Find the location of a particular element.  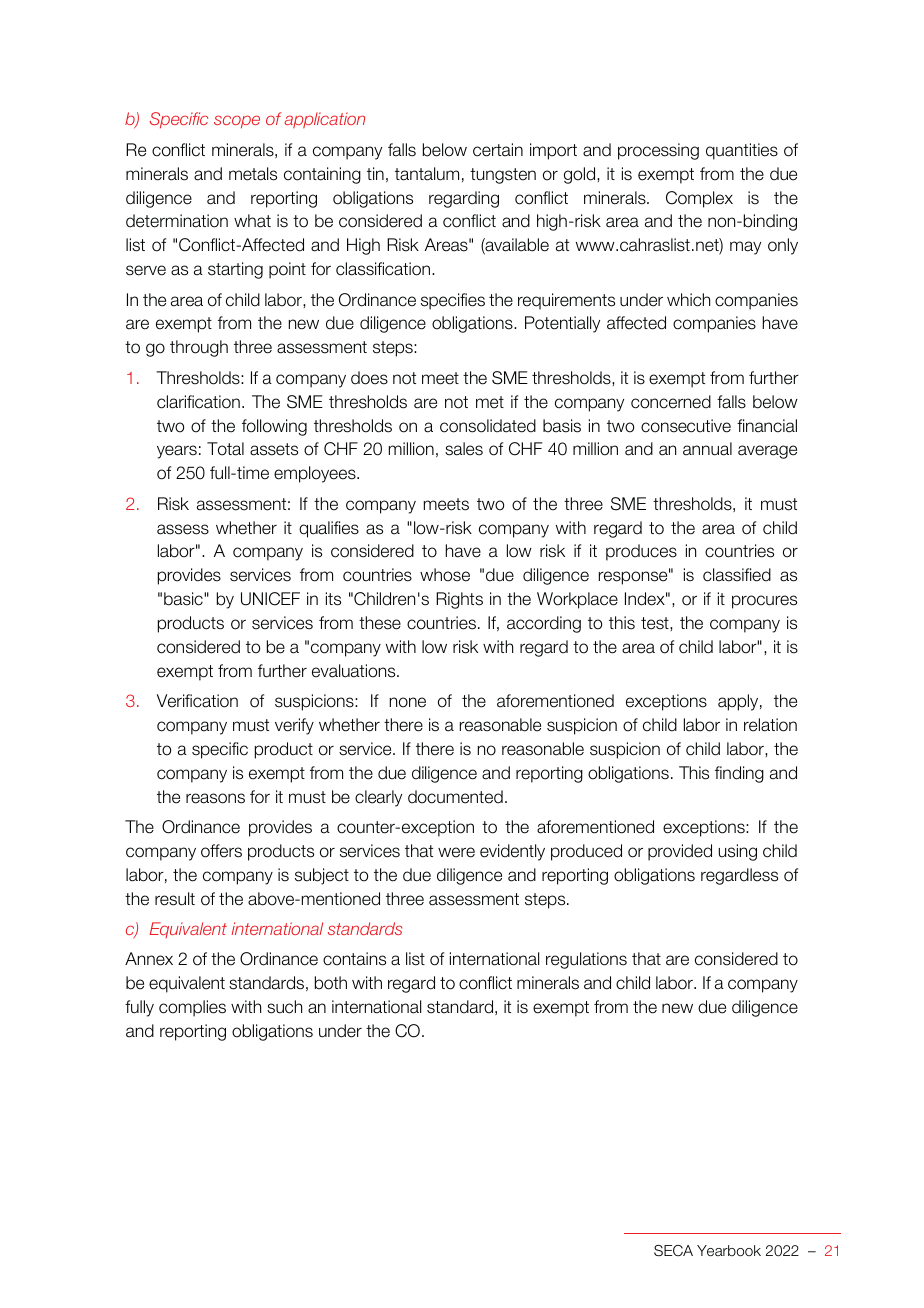

complies is located at coordinates (192, 1008).
